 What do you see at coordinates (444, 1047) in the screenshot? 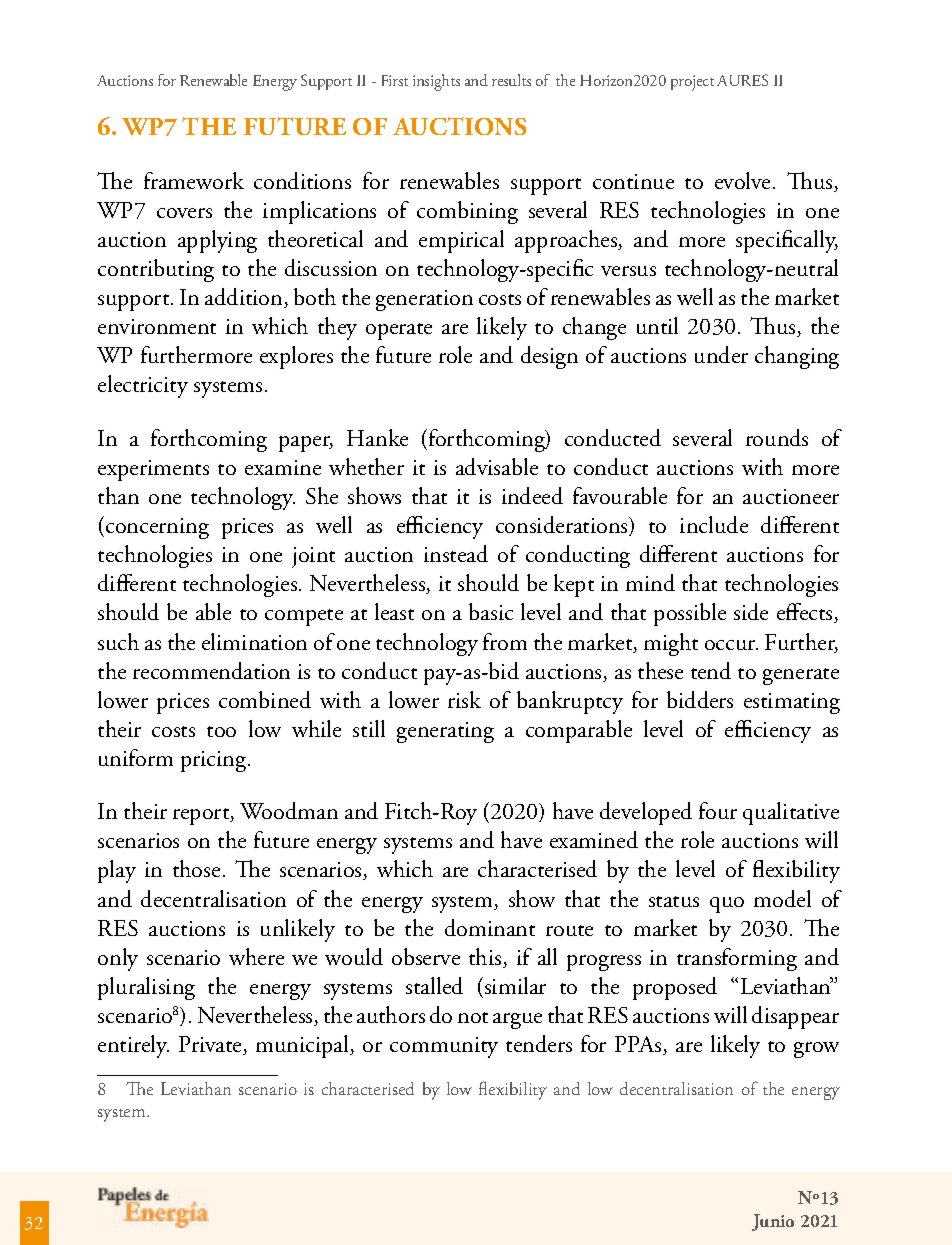
I see `community` at bounding box center [444, 1047].
